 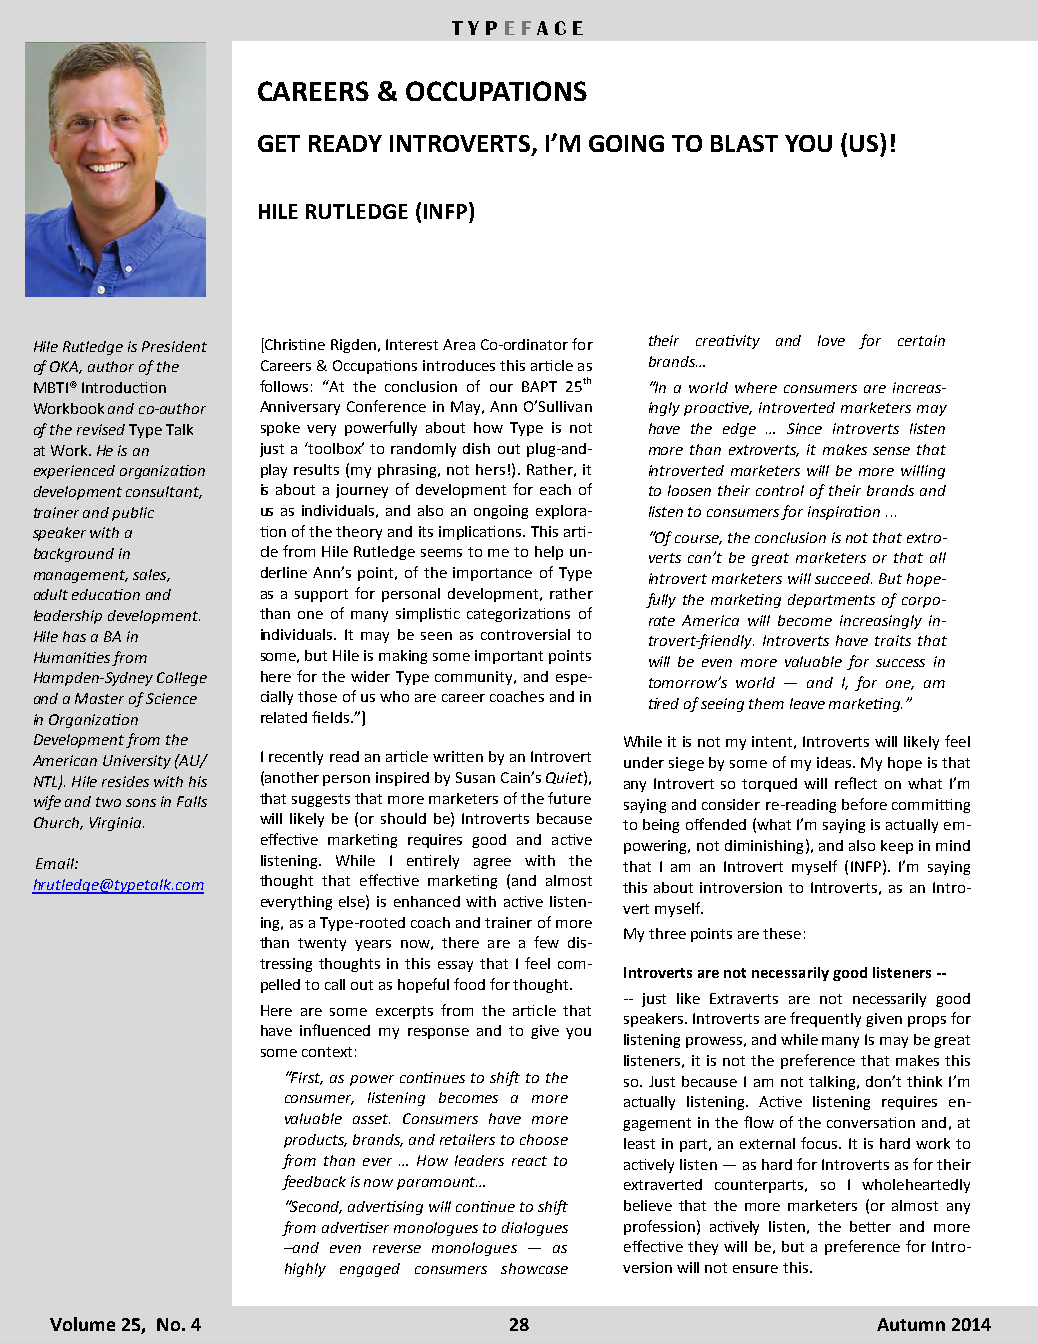 What do you see at coordinates (525, 634) in the screenshot?
I see `controversial` at bounding box center [525, 634].
